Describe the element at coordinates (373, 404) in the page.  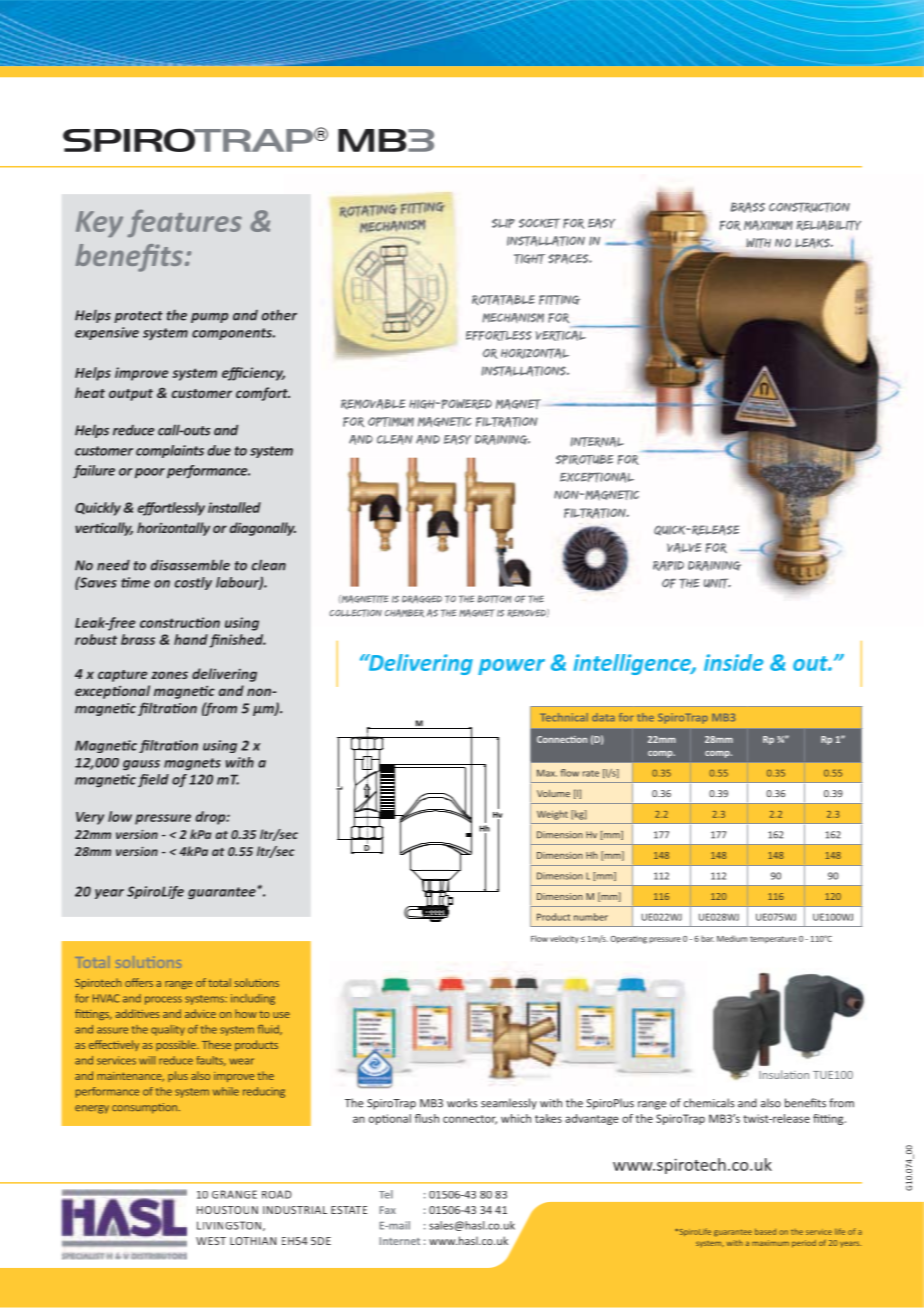
I see `REMOVABLE` at that location.
